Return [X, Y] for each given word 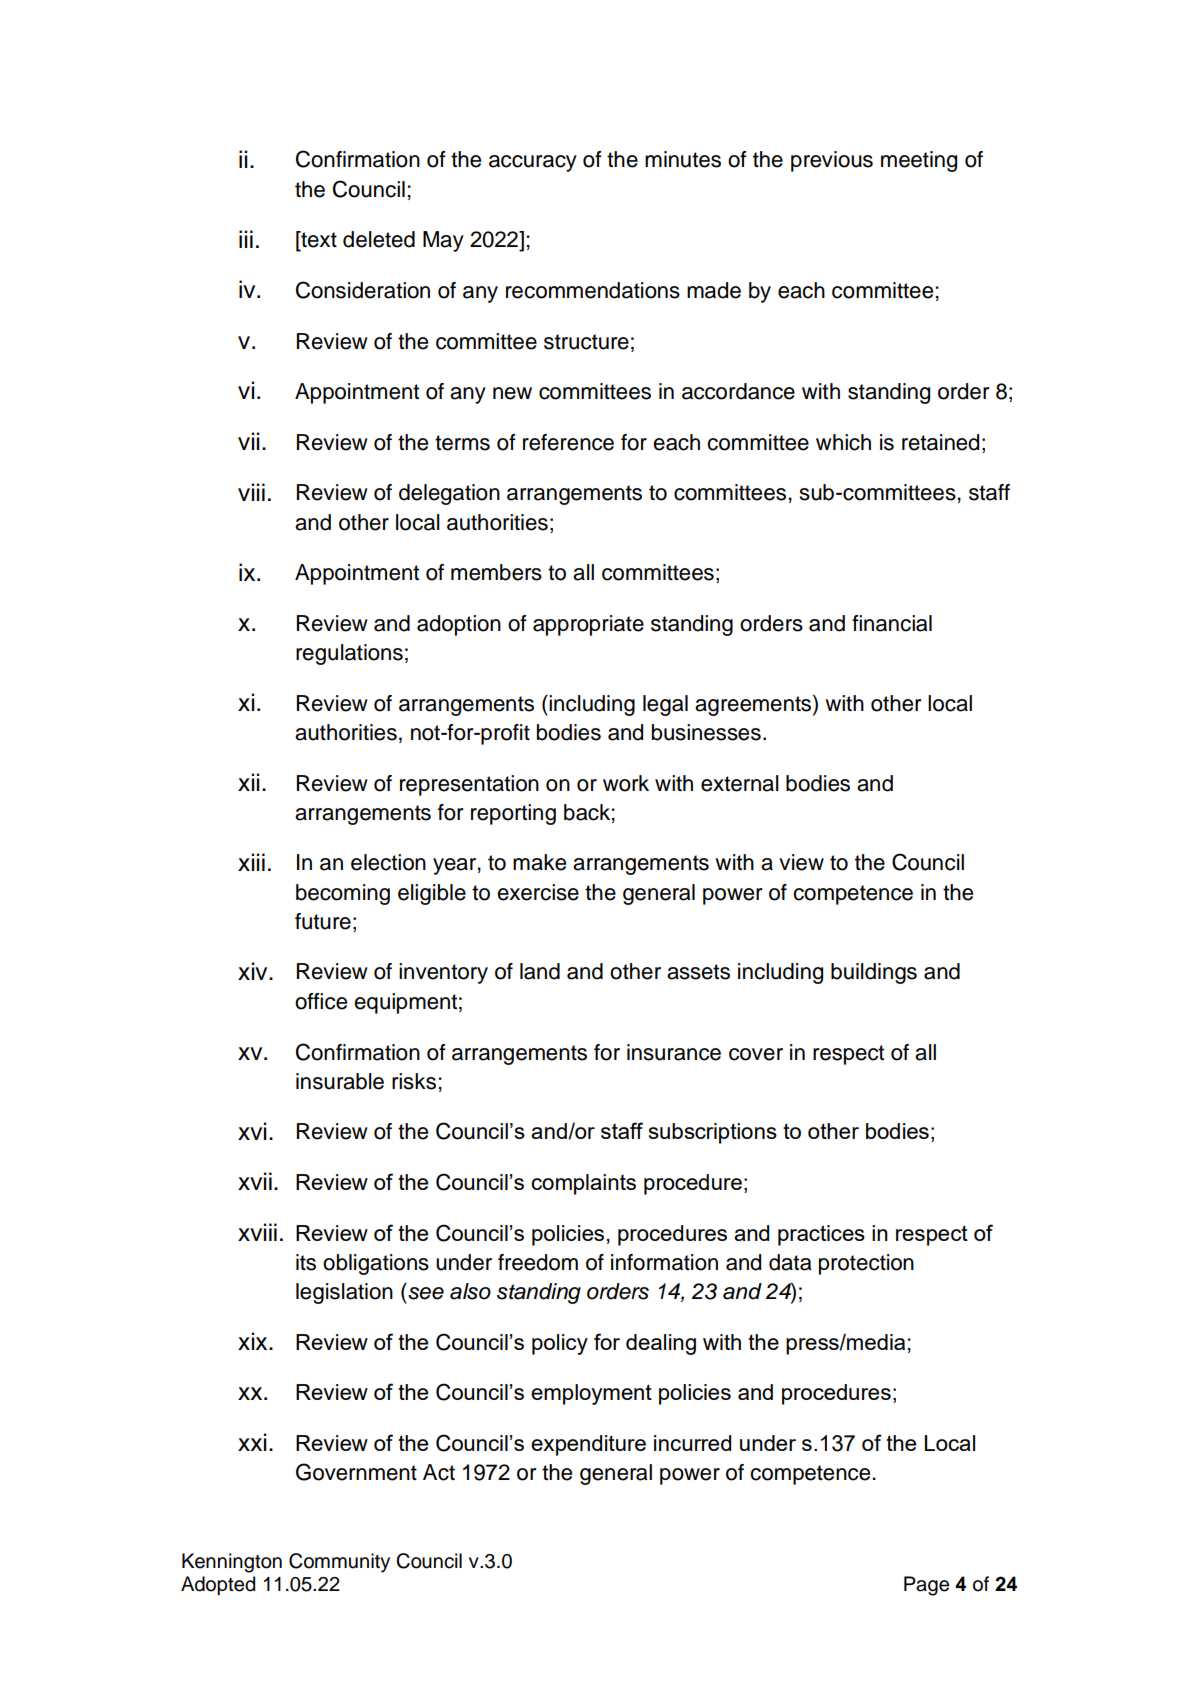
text [318, 240]
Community [339, 1563]
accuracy [533, 163]
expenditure [588, 1445]
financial [892, 623]
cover [756, 1054]
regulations [349, 654]
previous [832, 161]
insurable [340, 1081]
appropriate [588, 625]
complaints [583, 1184]
